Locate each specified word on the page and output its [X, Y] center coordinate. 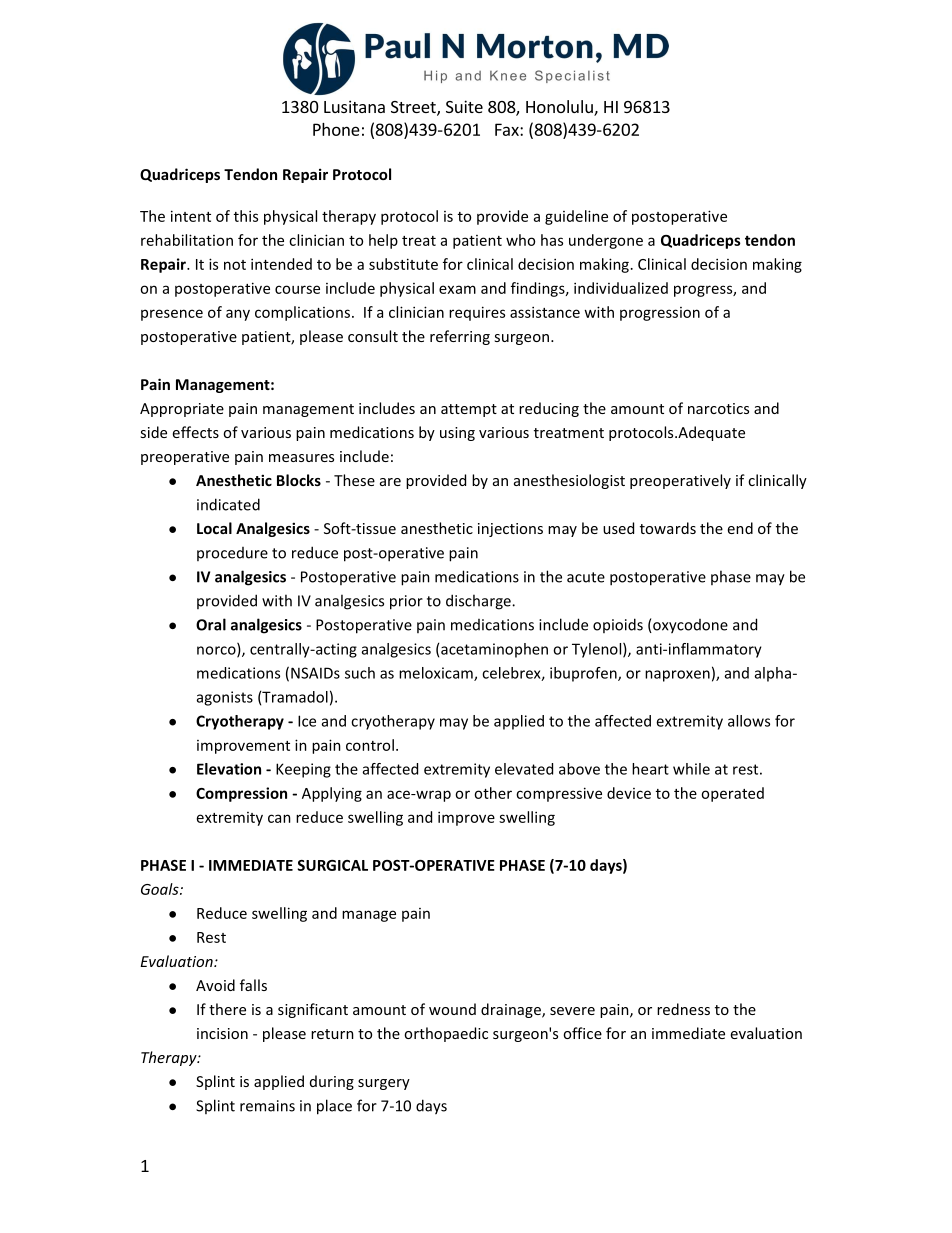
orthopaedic [446, 1034]
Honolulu [560, 108]
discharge [479, 602]
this [246, 216]
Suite [464, 106]
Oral [211, 624]
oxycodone [689, 626]
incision [222, 1033]
